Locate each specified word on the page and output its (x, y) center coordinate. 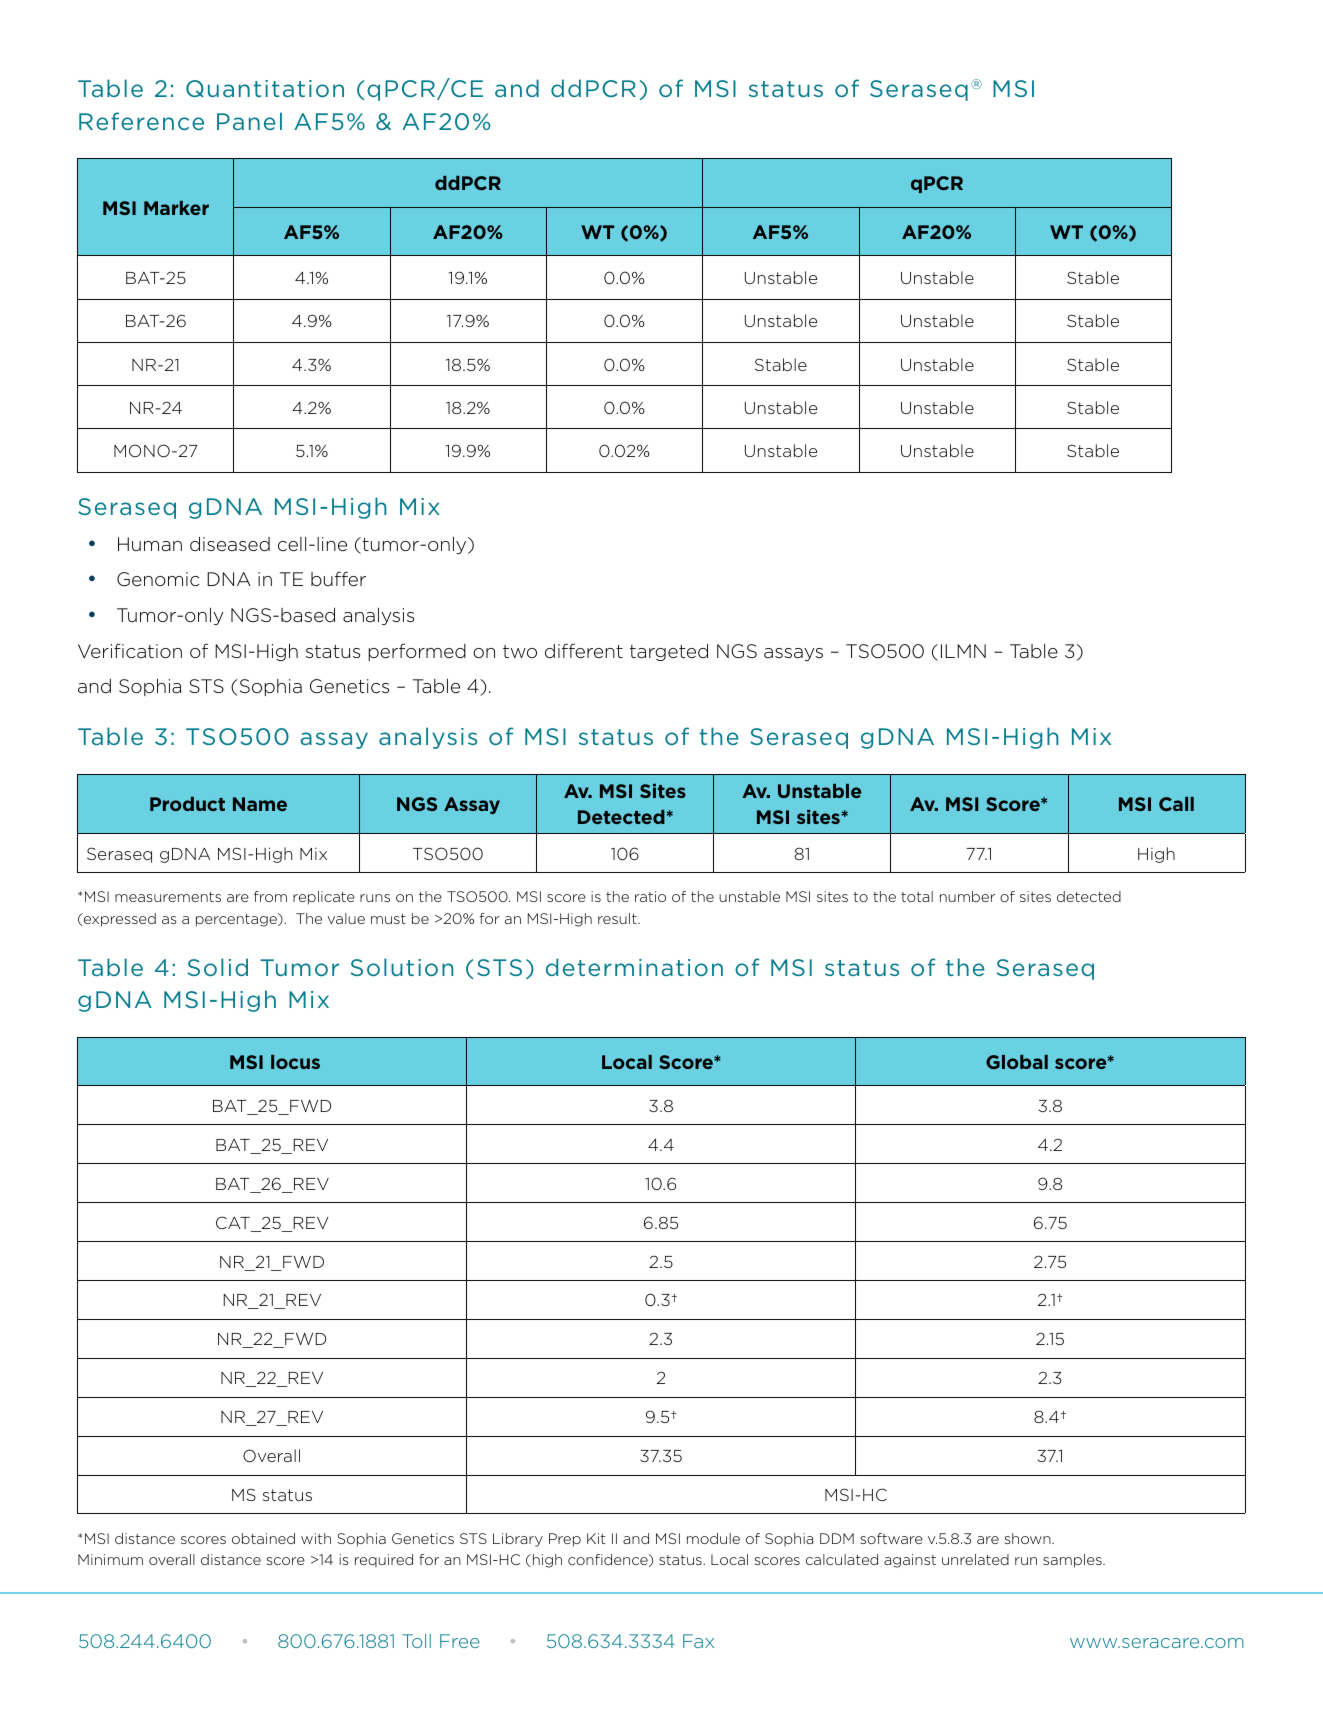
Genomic (158, 579)
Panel (249, 121)
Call (1176, 804)
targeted (669, 652)
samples (1073, 1561)
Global (1017, 1062)
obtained (263, 1538)
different (584, 651)
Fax (698, 1641)
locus (295, 1062)
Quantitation (265, 88)
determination (634, 967)
